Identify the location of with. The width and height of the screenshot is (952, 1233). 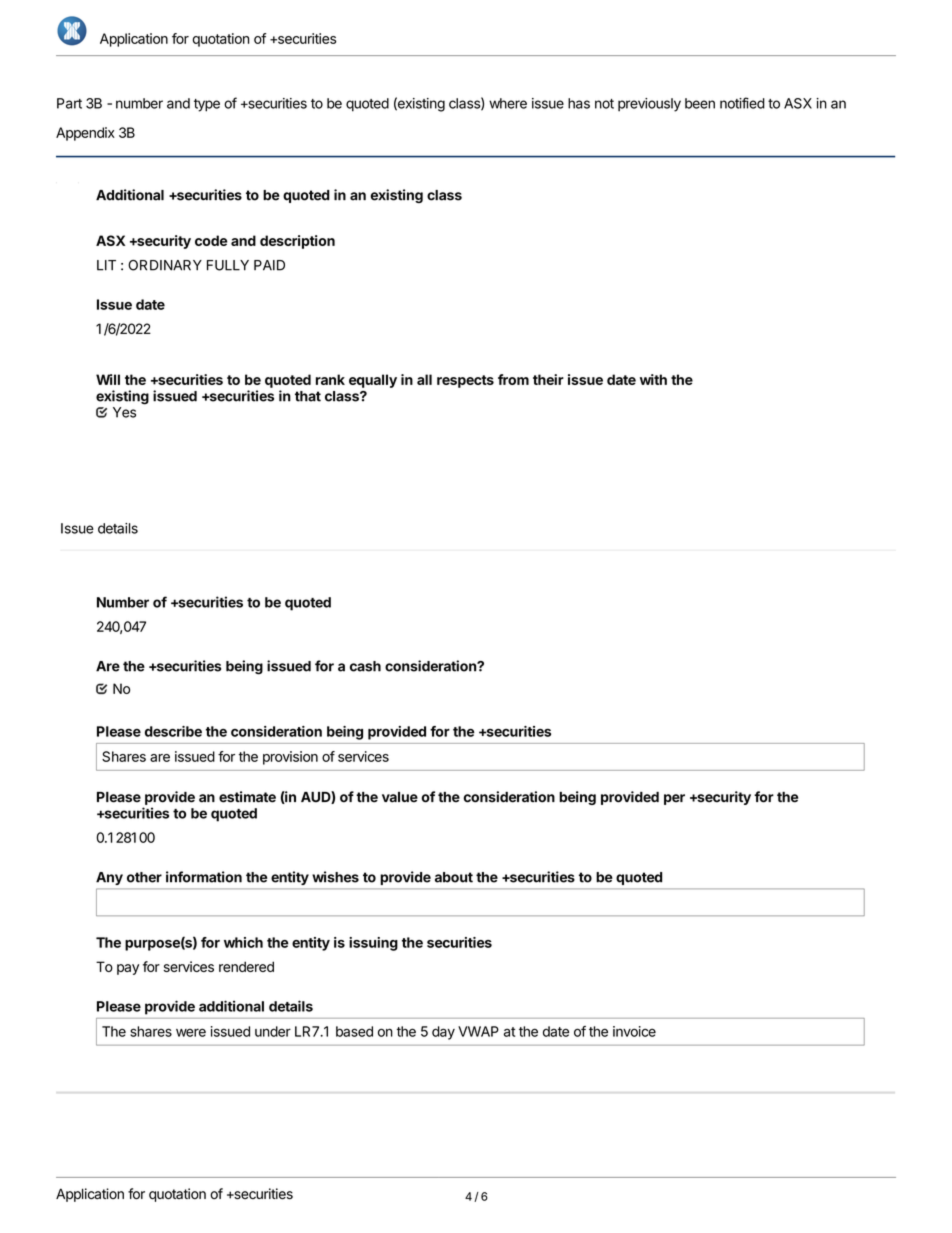
(653, 379).
